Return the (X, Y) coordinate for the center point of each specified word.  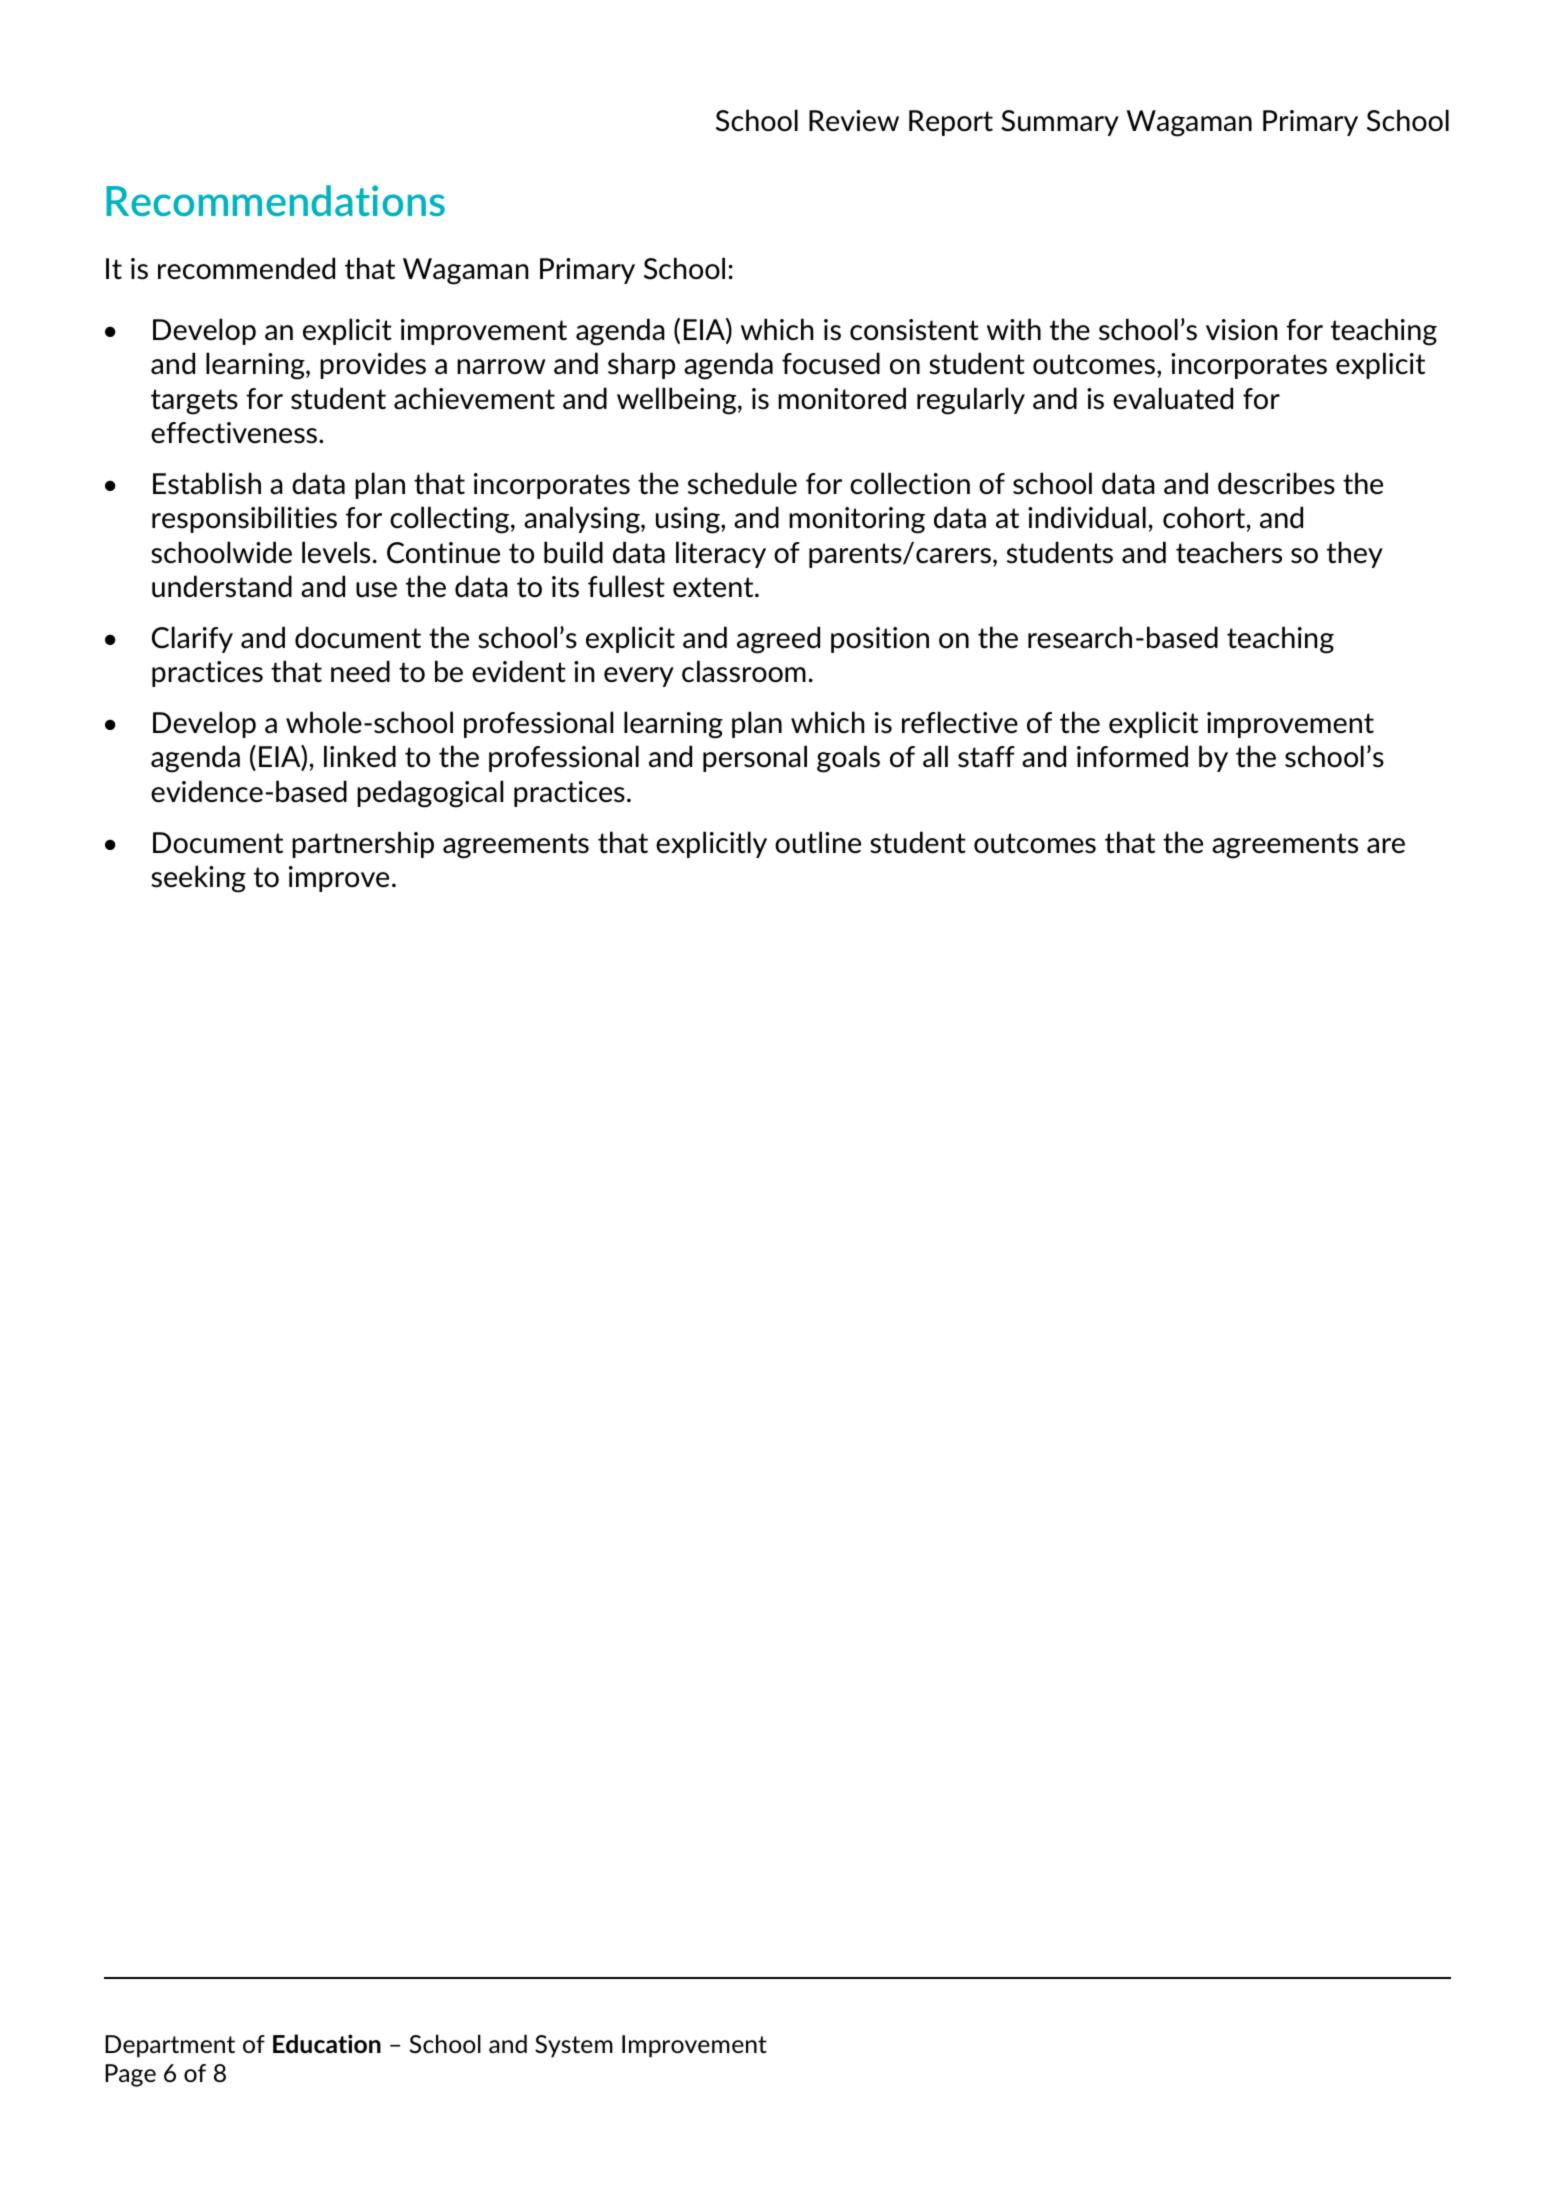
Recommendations (275, 200)
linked (360, 756)
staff (986, 757)
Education (327, 2043)
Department (170, 2046)
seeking (198, 879)
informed (1132, 756)
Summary (1060, 123)
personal (755, 758)
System (574, 2046)
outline (818, 842)
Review (854, 120)
